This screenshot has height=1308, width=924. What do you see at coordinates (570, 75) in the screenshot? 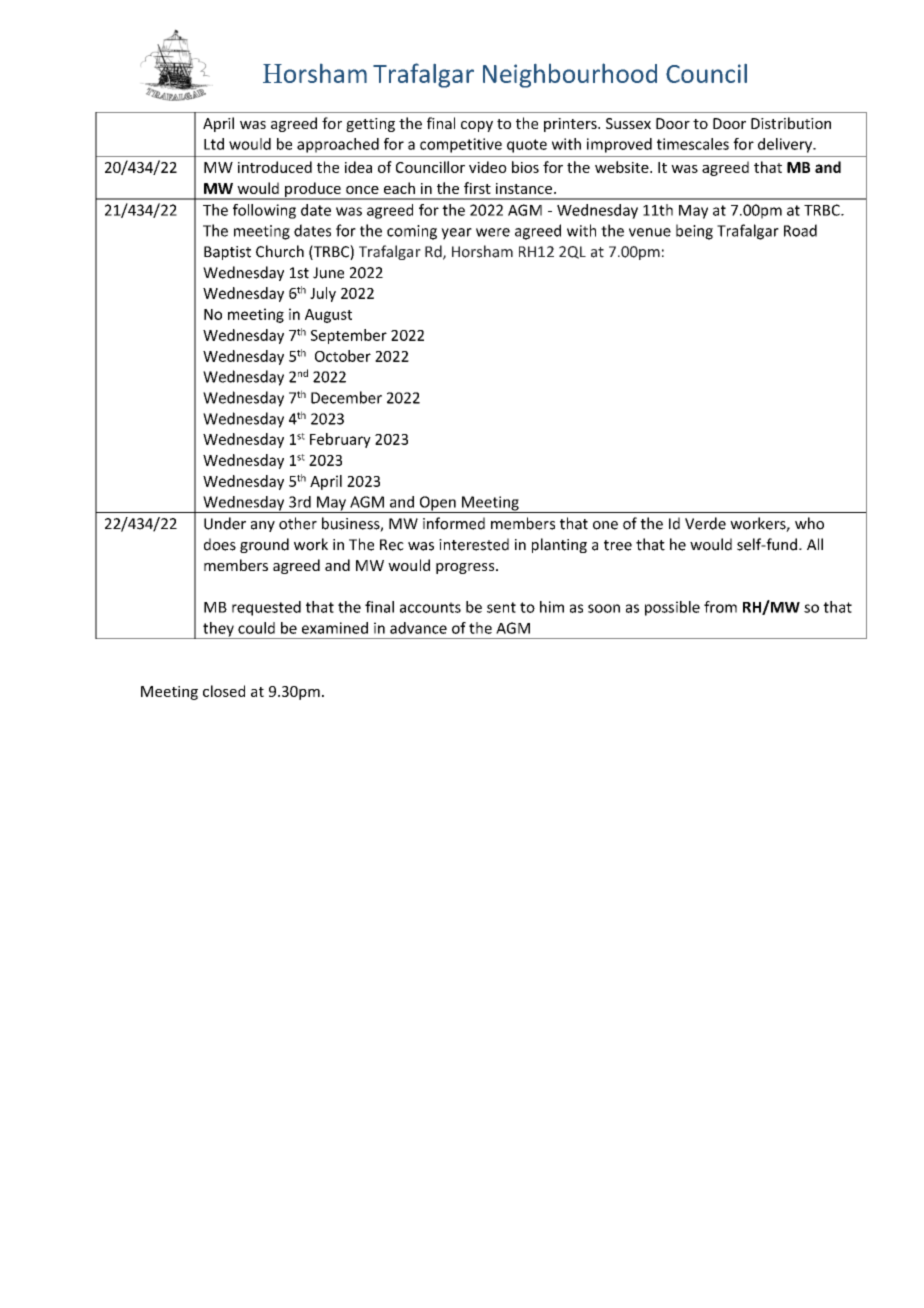
I see `Neighbourhood` at bounding box center [570, 75].
